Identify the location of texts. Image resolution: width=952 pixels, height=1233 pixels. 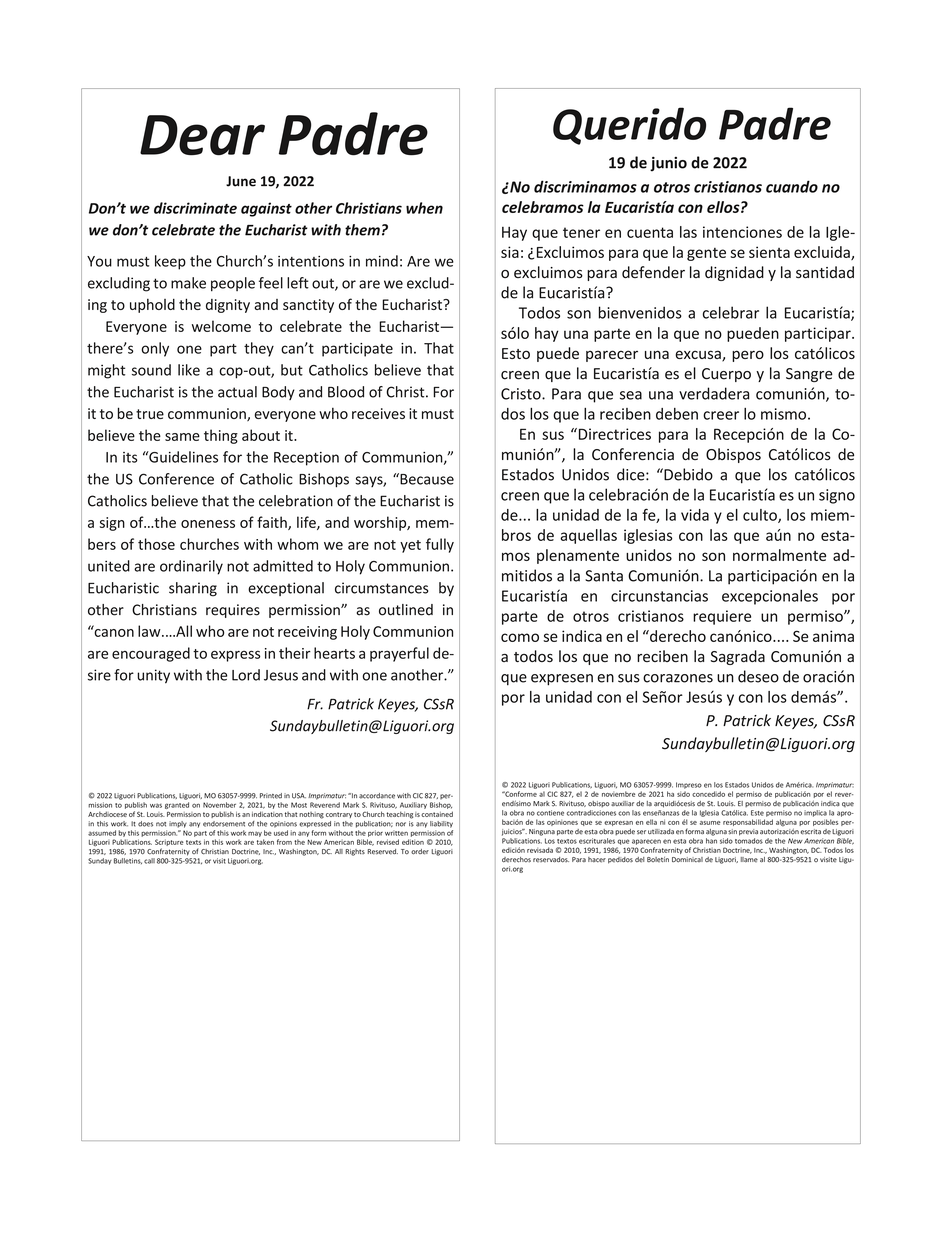
(193, 842).
